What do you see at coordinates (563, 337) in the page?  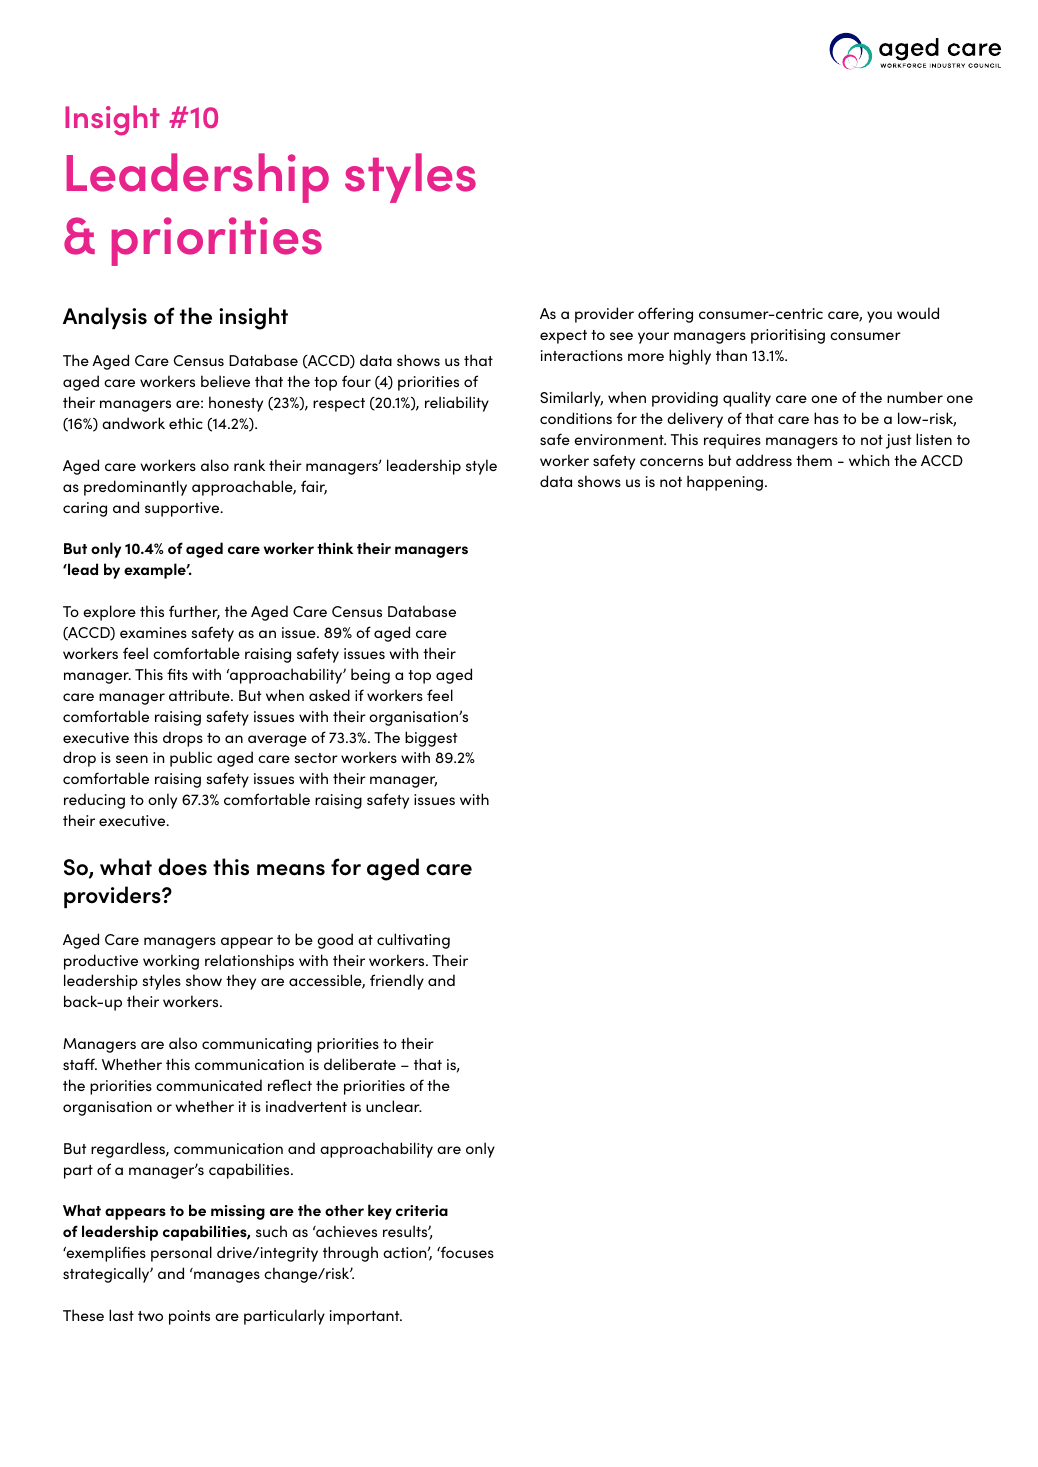 I see `expect` at bounding box center [563, 337].
